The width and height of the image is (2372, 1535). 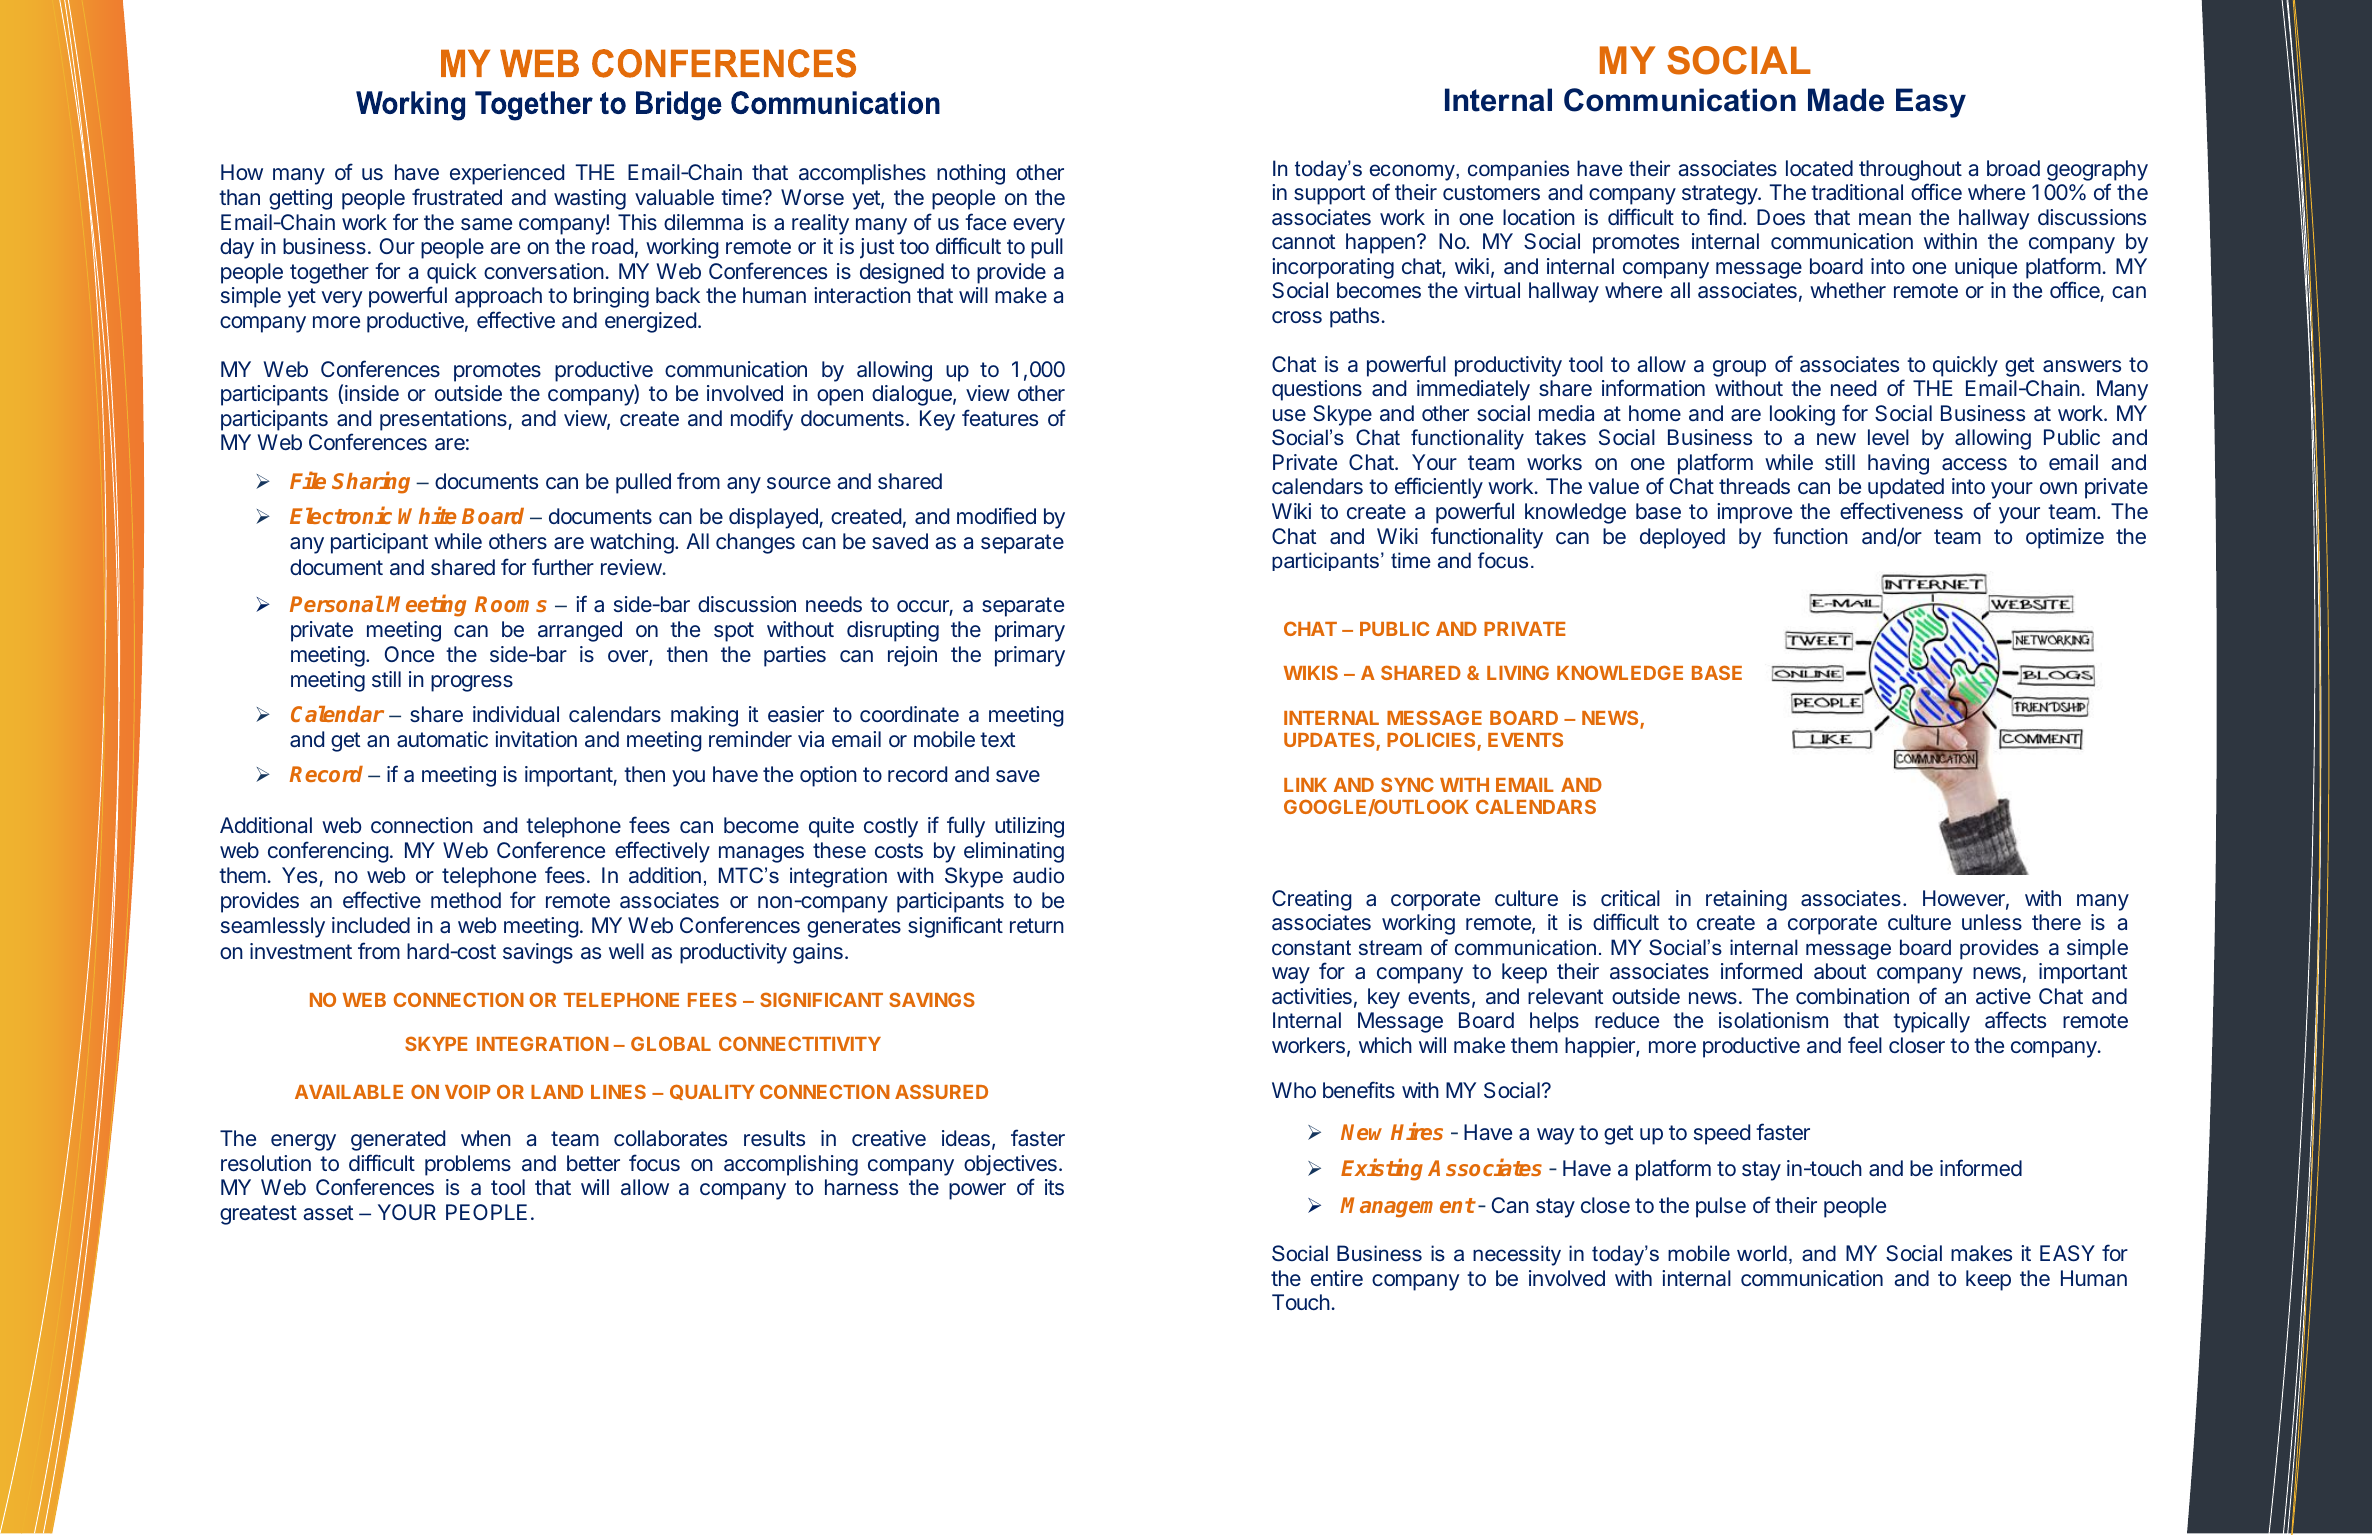 What do you see at coordinates (971, 174) in the image?
I see `nothing` at bounding box center [971, 174].
